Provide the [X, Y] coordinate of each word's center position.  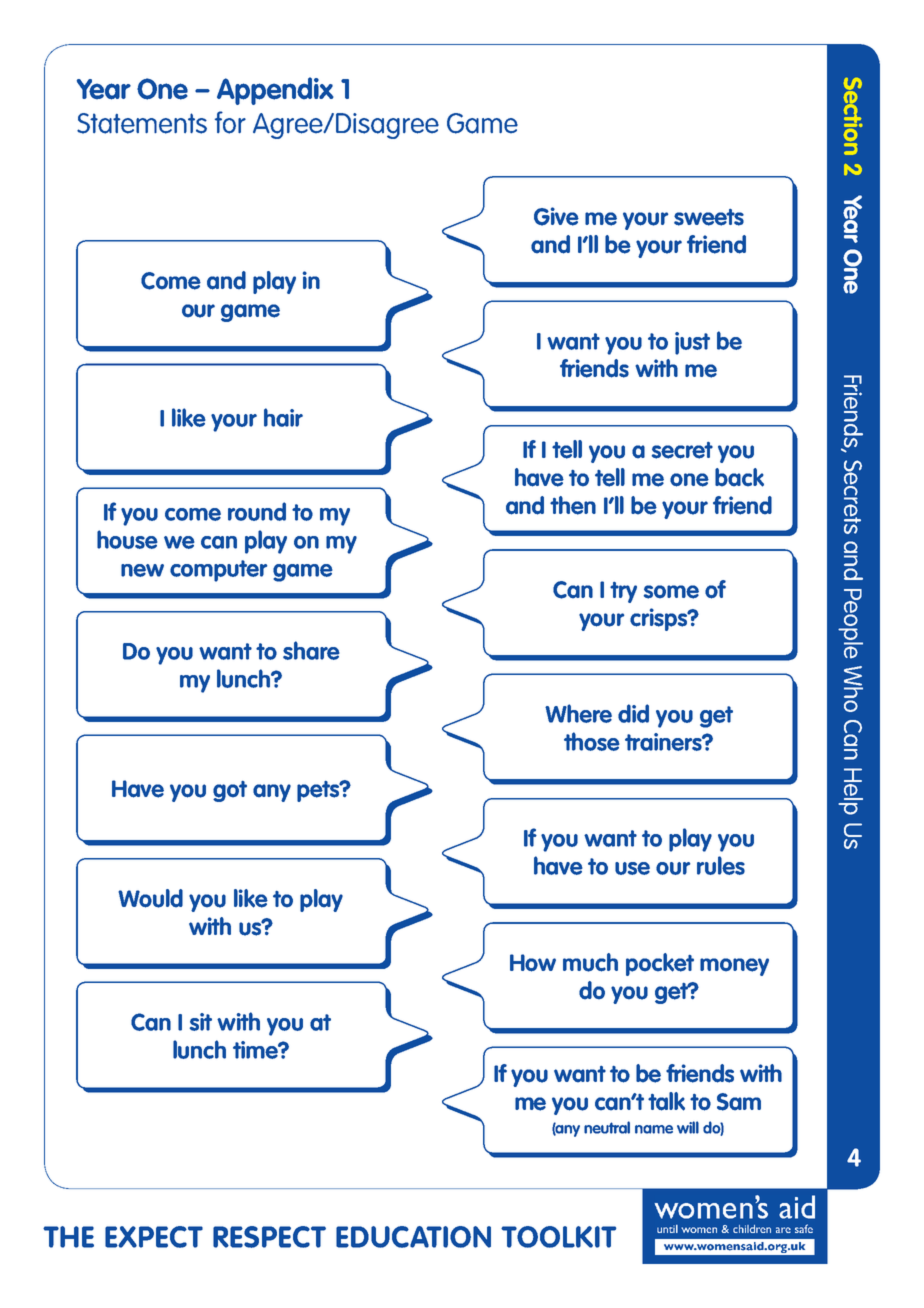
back [739, 477]
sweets [709, 217]
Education [413, 1237]
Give [556, 216]
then [573, 505]
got [230, 791]
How [533, 963]
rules [721, 865]
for [230, 122]
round [257, 511]
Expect [154, 1237]
